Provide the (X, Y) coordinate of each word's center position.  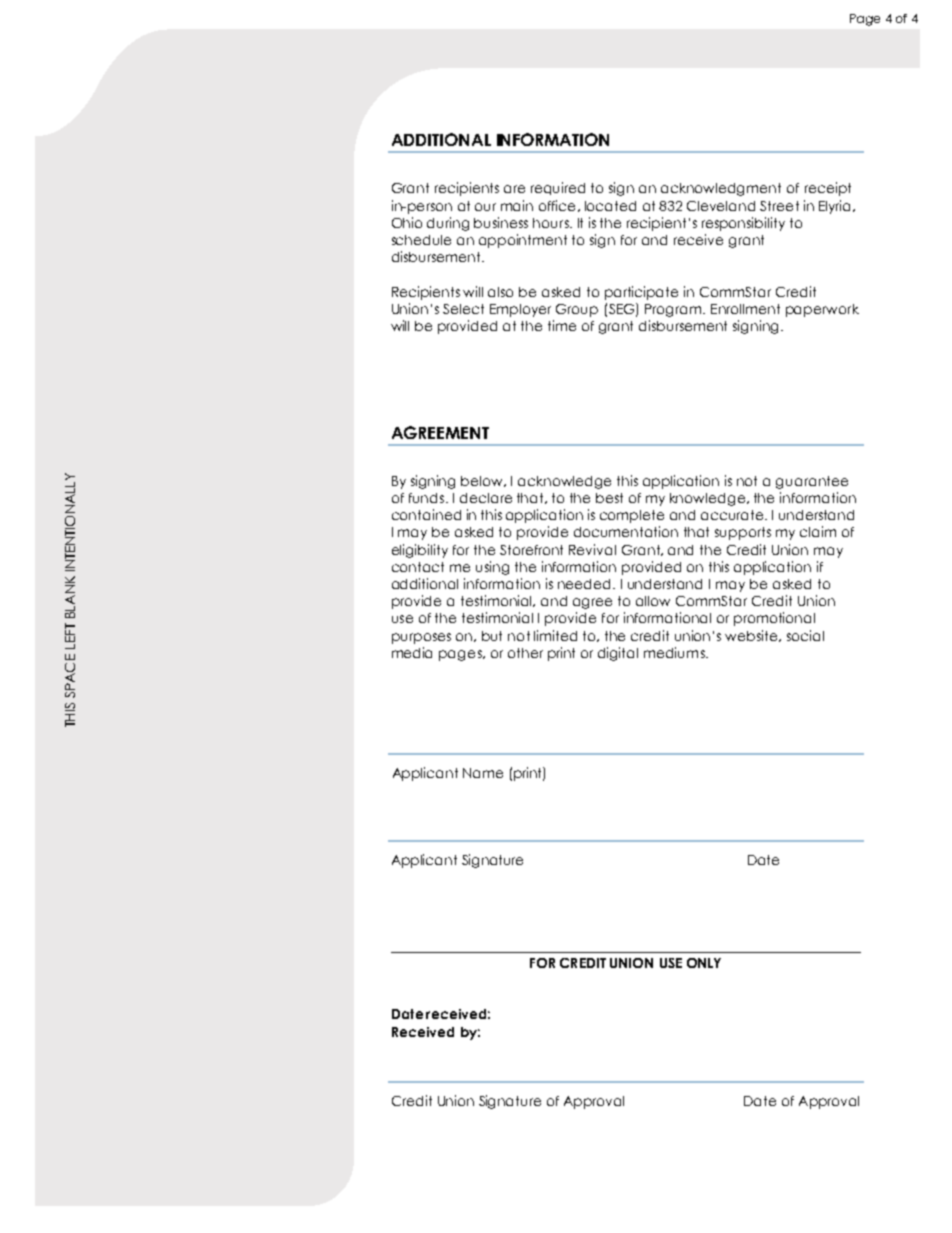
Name (483, 773)
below (483, 481)
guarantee (812, 482)
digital (618, 654)
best (609, 498)
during (448, 224)
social (805, 635)
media (412, 652)
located (610, 206)
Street (779, 206)
